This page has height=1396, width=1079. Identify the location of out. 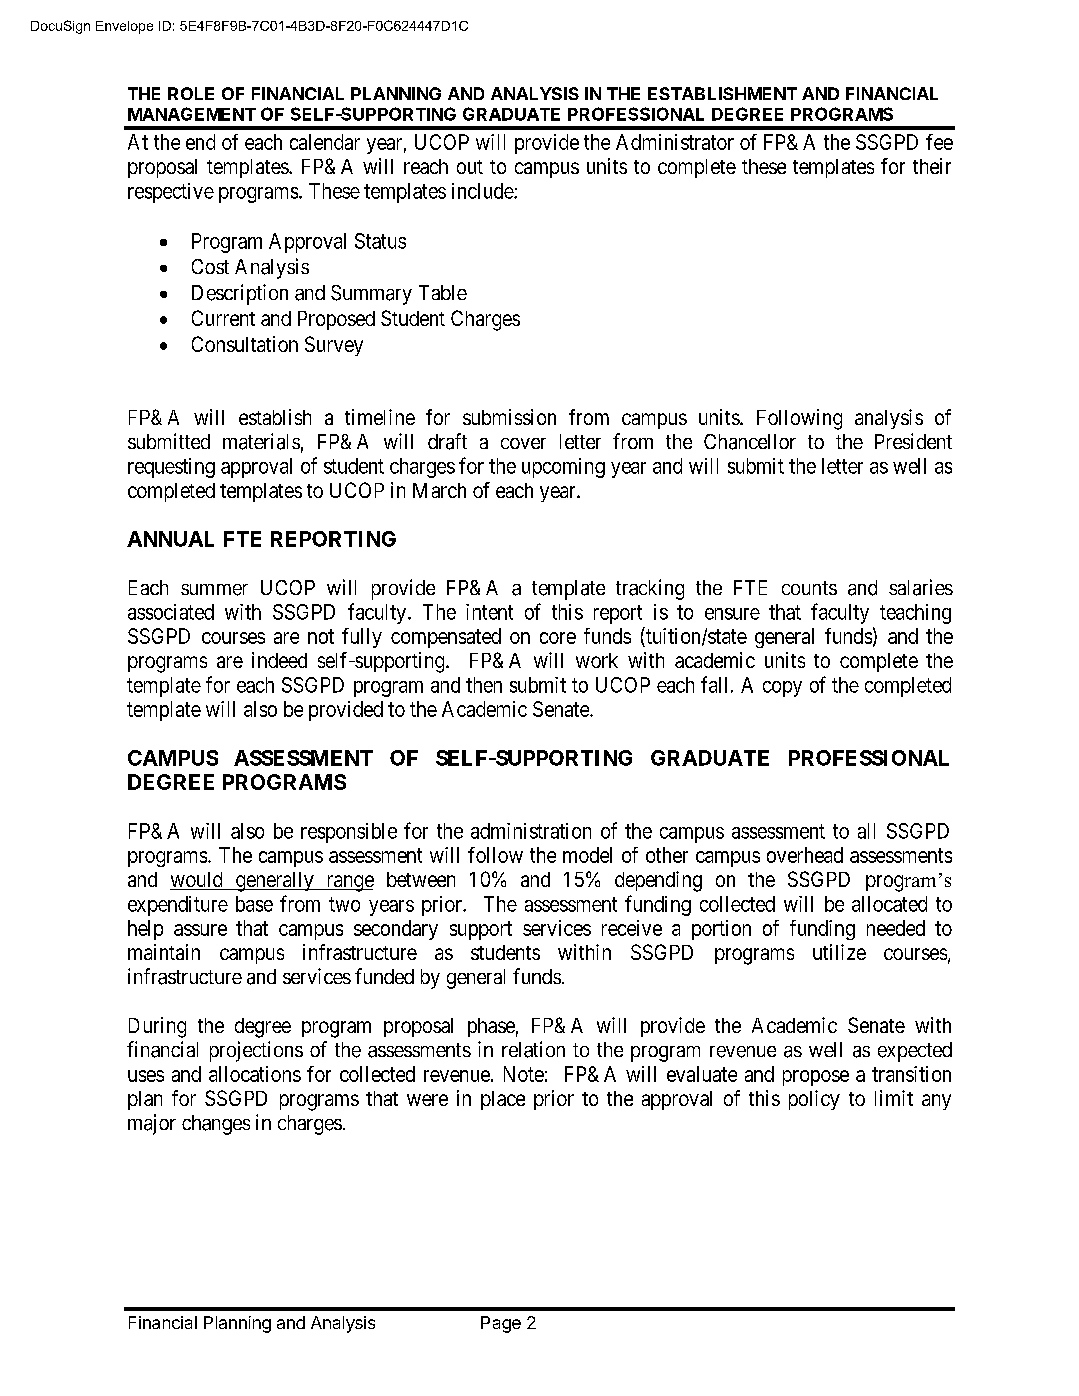
(470, 167).
